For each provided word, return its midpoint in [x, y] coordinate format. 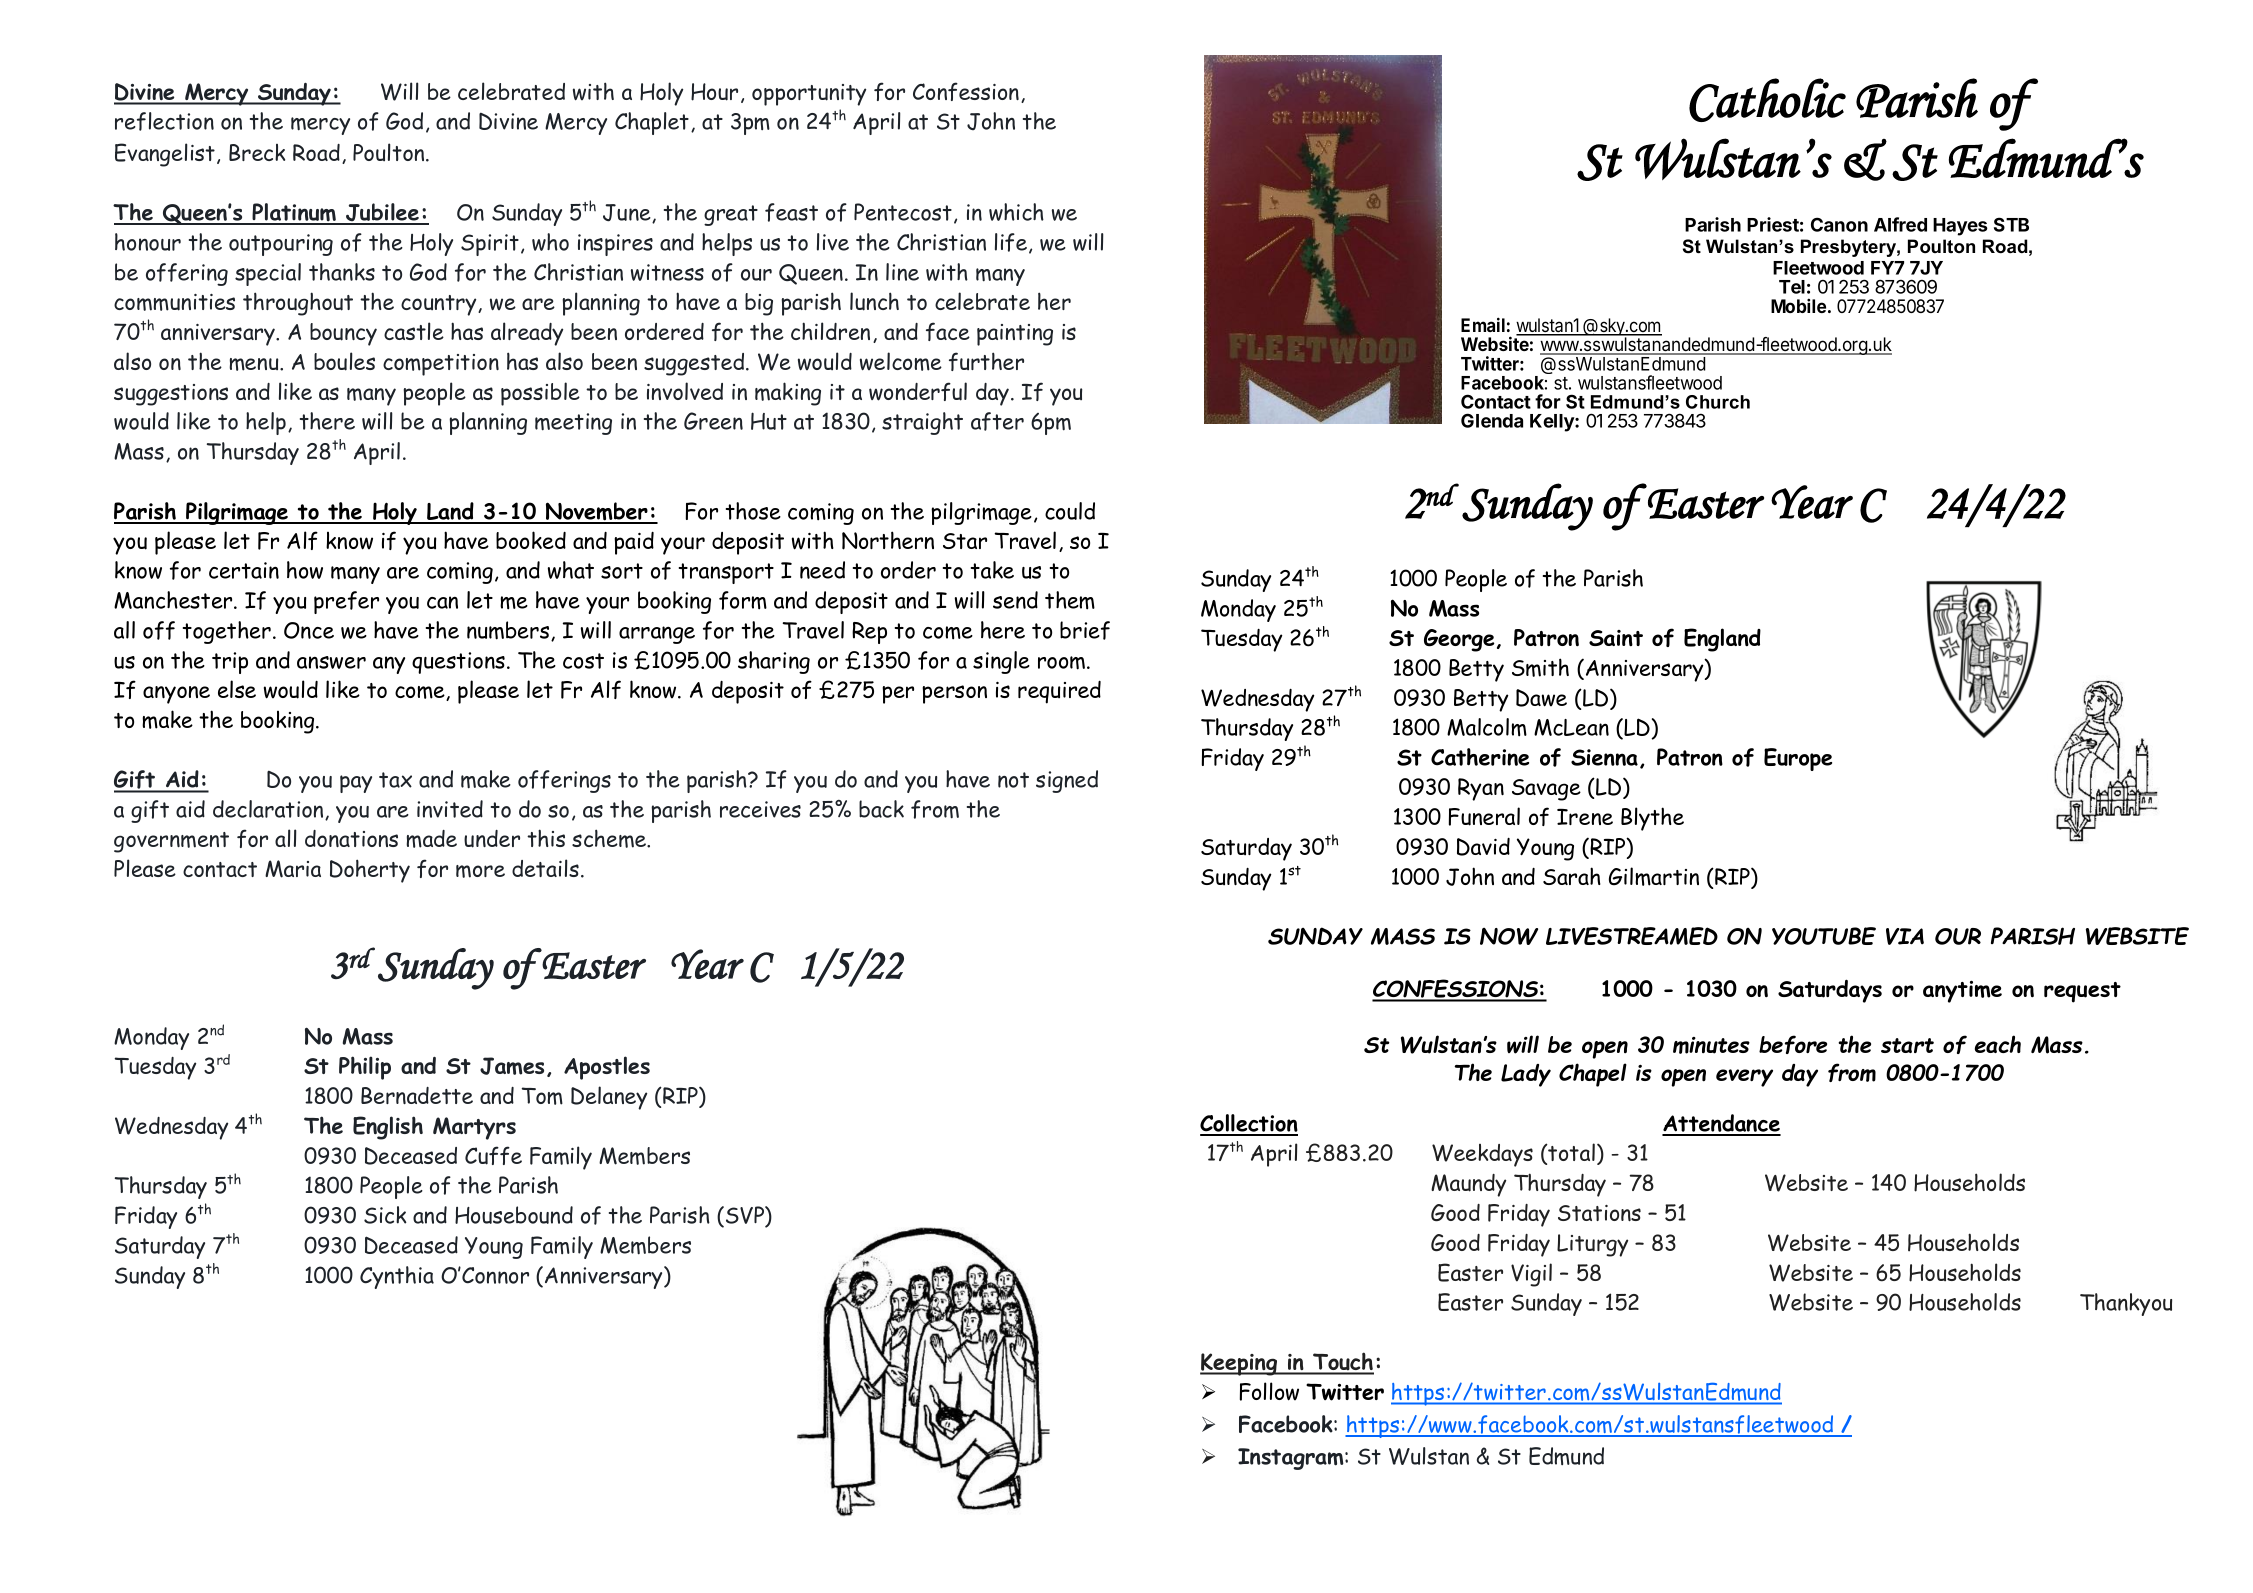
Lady [1526, 1075]
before [1793, 1044]
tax [395, 780]
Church [1718, 402]
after [997, 421]
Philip [365, 1068]
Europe [1798, 759]
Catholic [1767, 100]
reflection [164, 121]
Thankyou [2126, 1304]
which [1016, 212]
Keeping [1240, 1364]
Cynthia [397, 1277]
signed [1067, 781]
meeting [573, 424]
